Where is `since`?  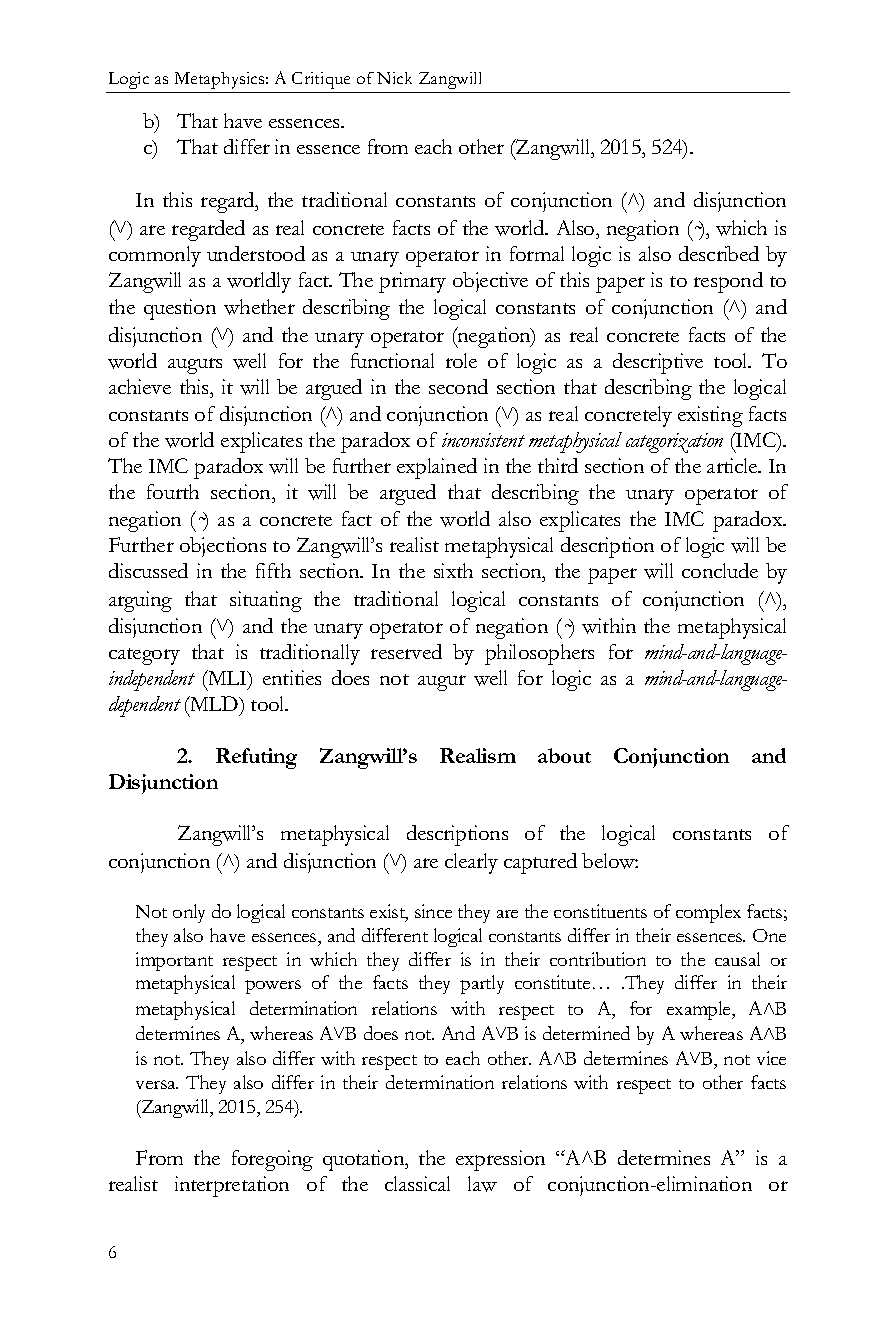 since is located at coordinates (433, 911).
